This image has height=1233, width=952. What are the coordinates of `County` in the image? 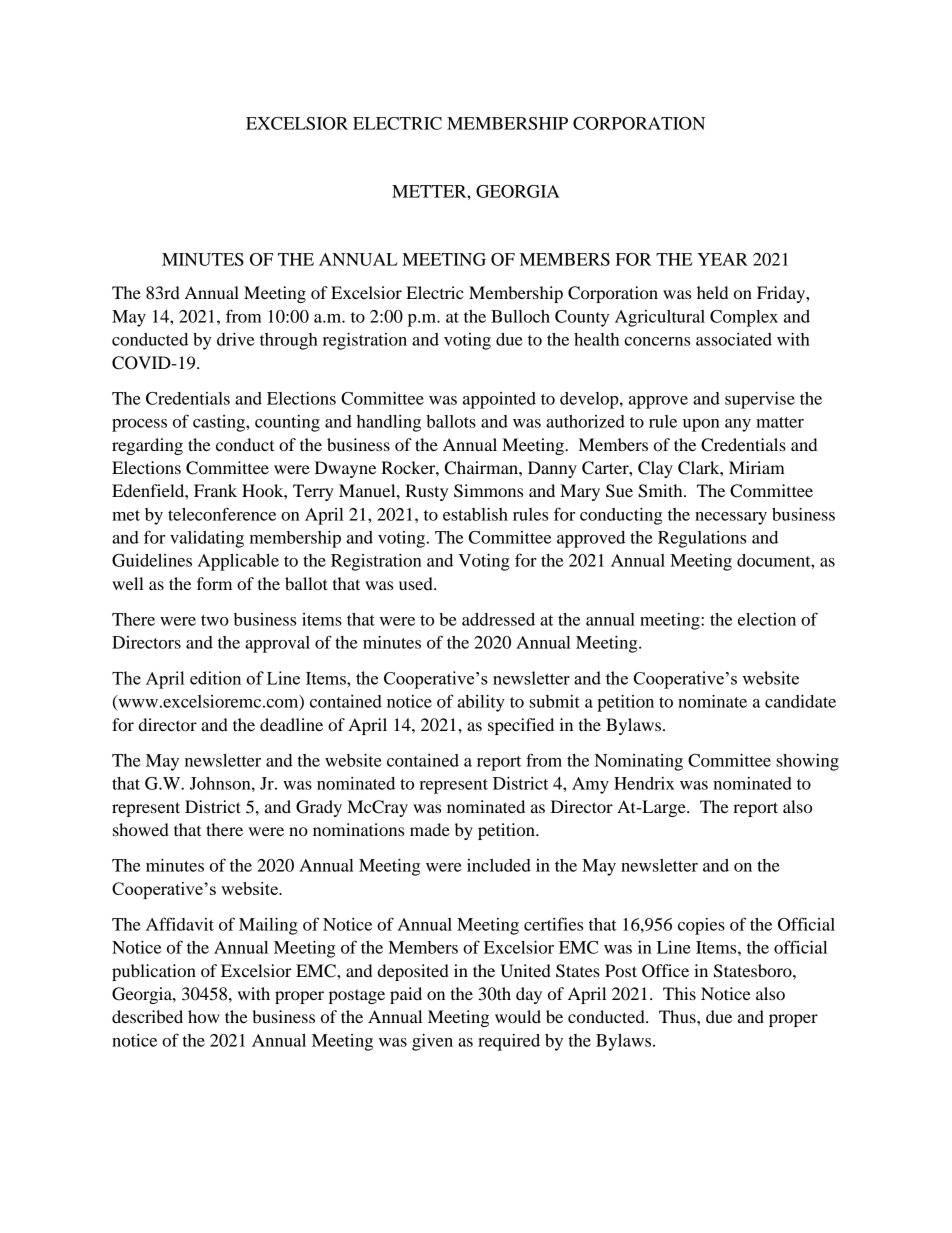 It's located at (582, 318).
